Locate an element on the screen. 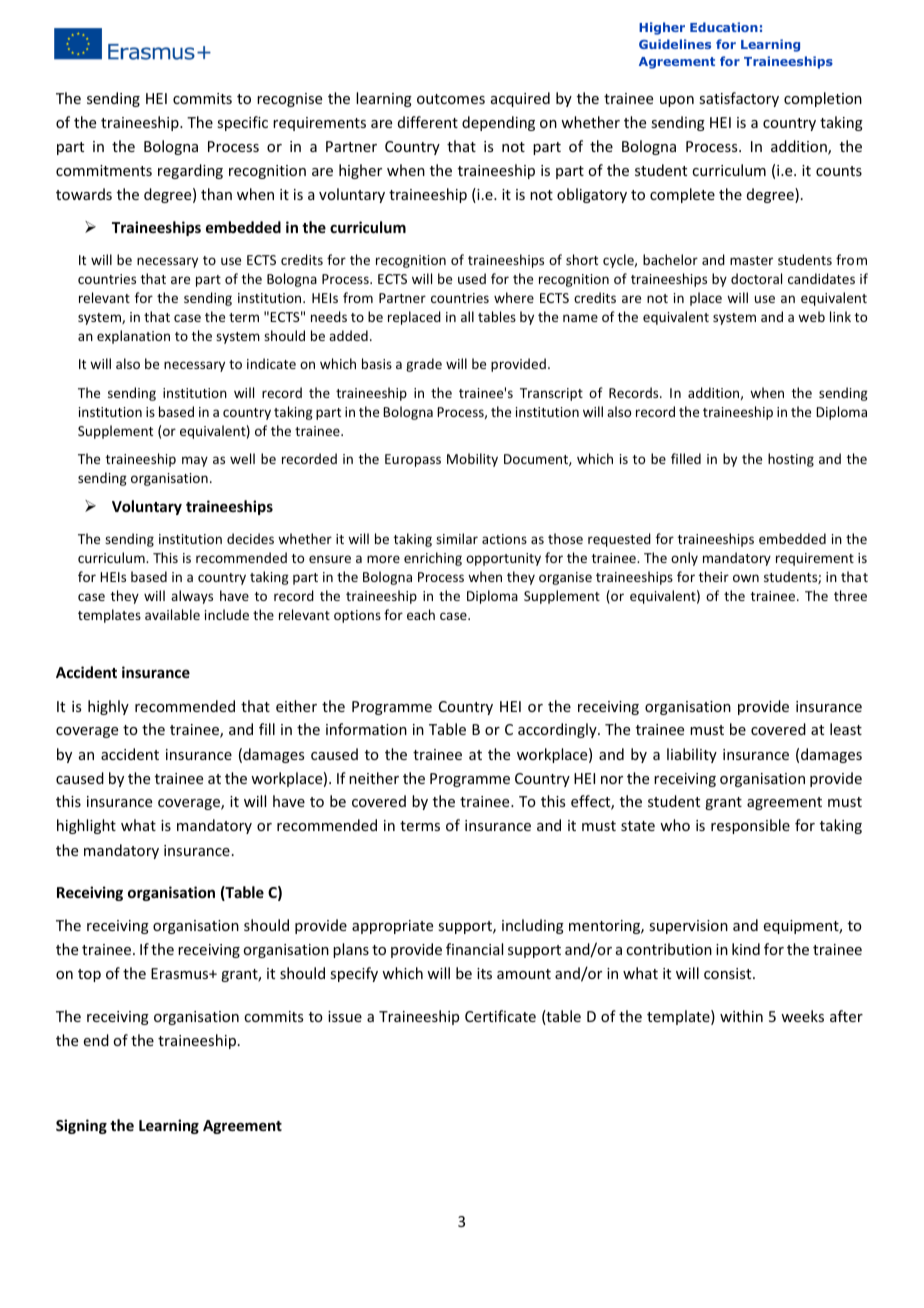  responsible is located at coordinates (750, 826).
